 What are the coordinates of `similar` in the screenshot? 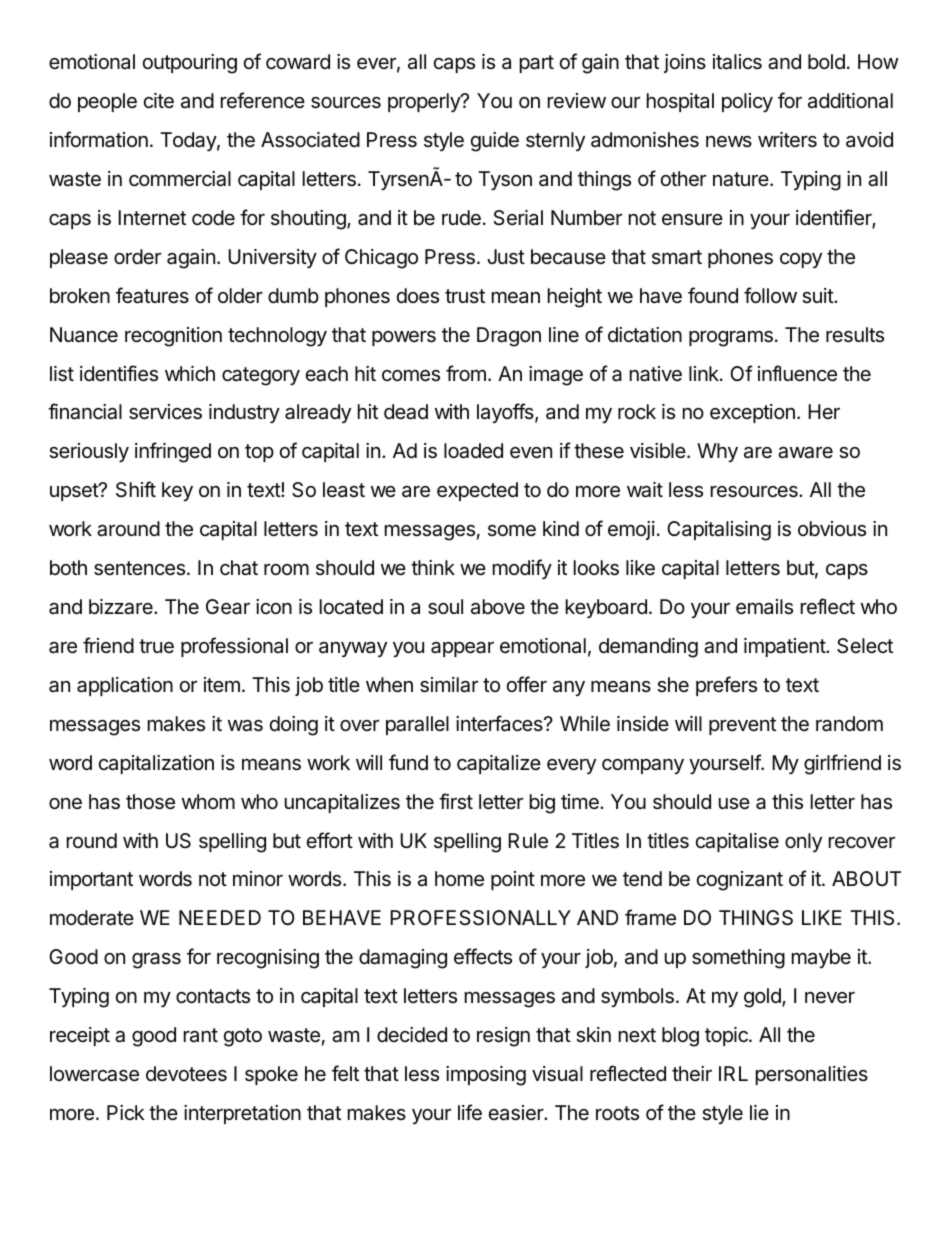 It's located at (449, 685).
